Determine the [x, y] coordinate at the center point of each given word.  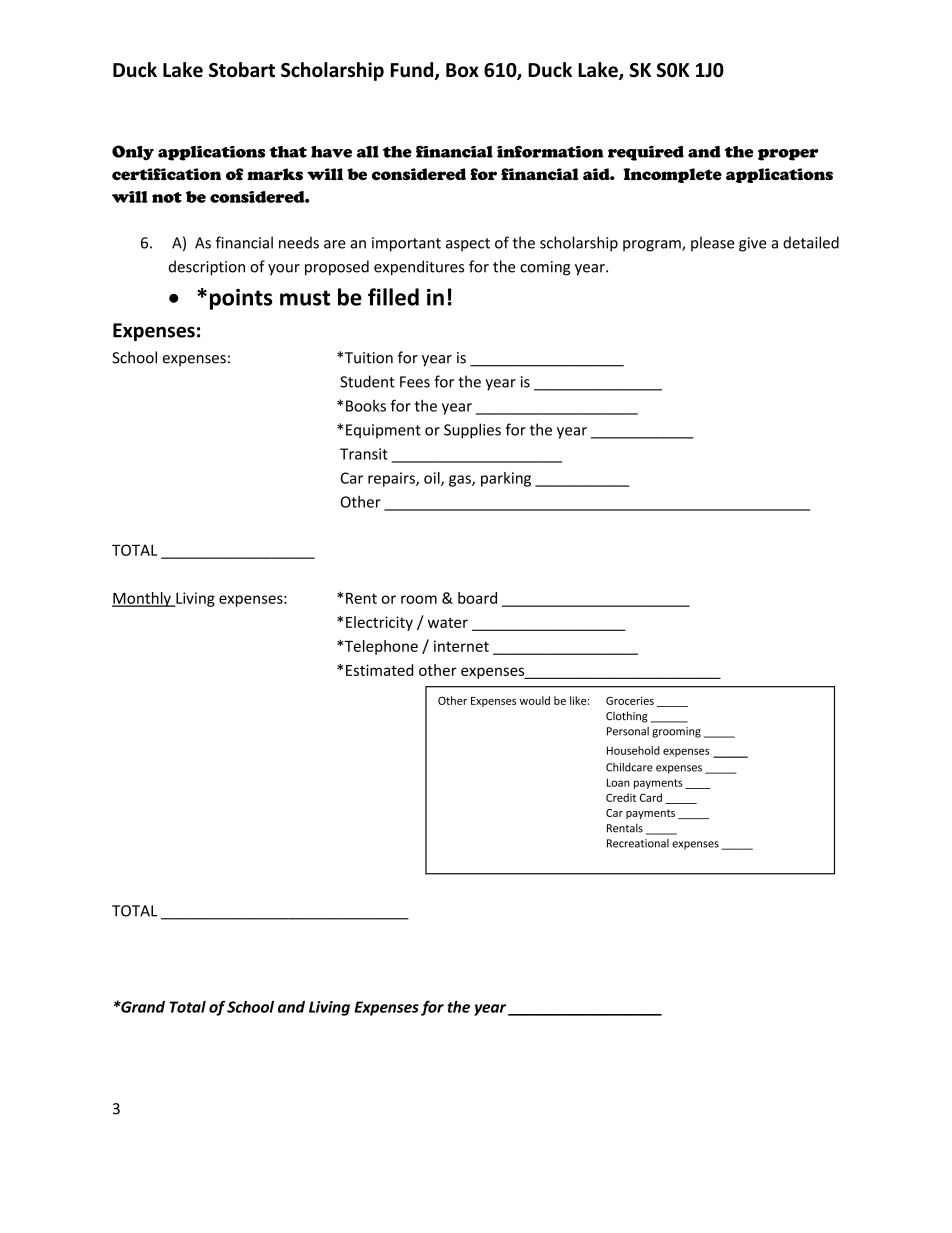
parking [506, 479]
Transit [364, 454]
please [712, 244]
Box [462, 70]
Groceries [630, 700]
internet [461, 646]
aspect [468, 245]
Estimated [379, 670]
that [288, 152]
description [207, 268]
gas [461, 481]
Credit [621, 797]
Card [651, 797]
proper [788, 155]
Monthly [142, 599]
